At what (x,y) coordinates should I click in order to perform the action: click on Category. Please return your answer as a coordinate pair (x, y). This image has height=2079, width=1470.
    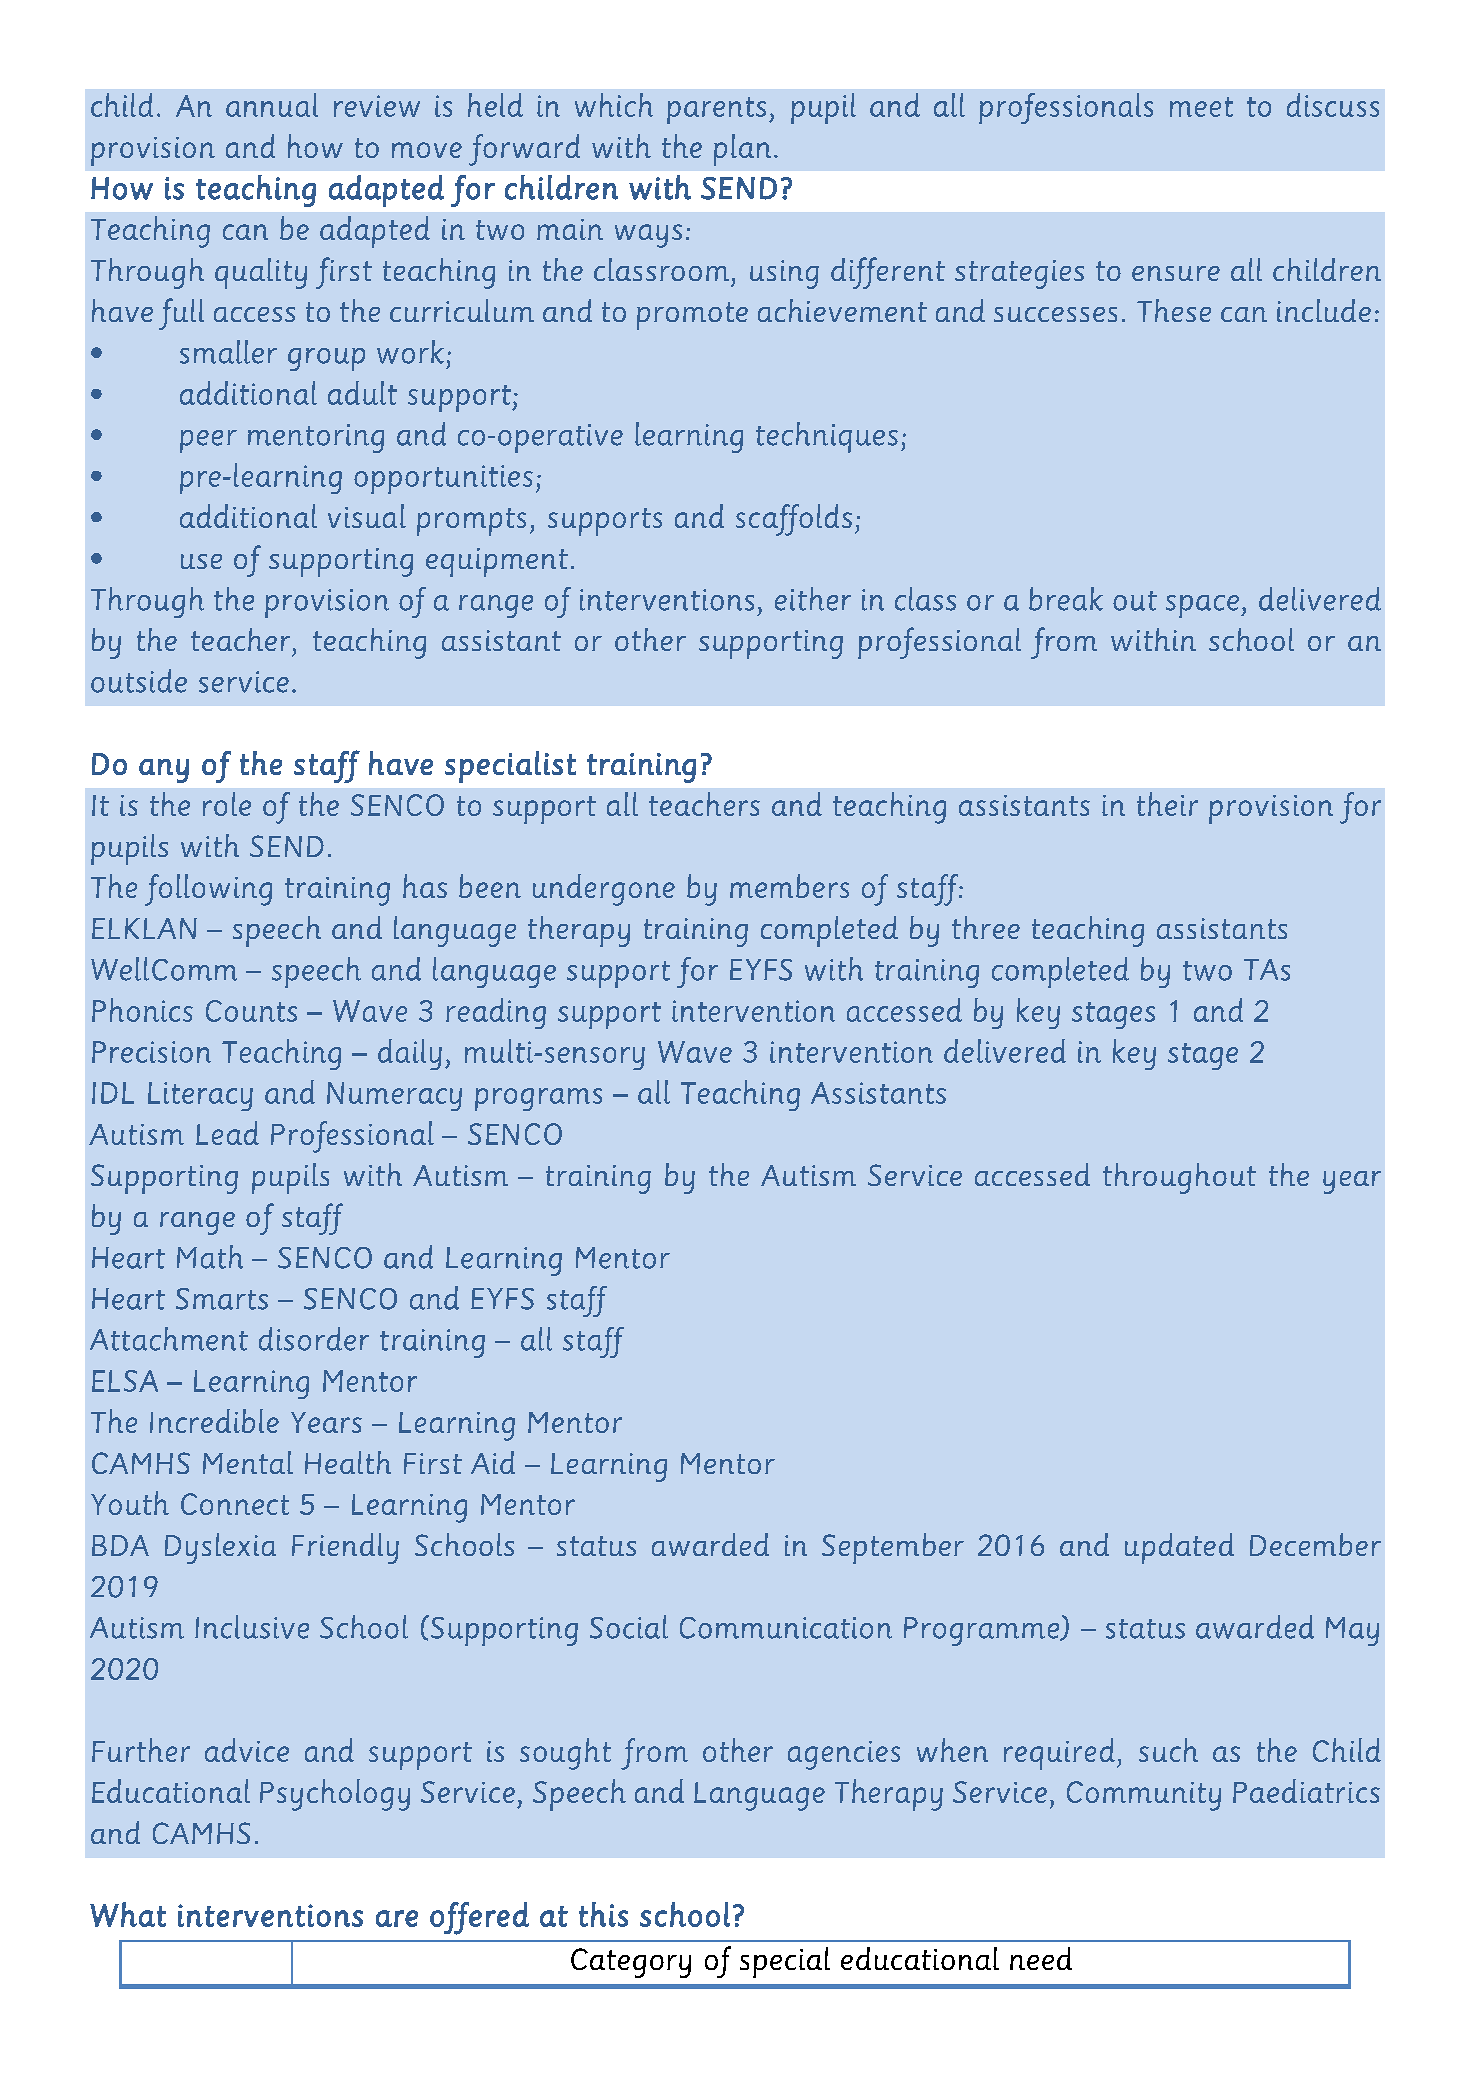
    Looking at the image, I should click on (631, 1963).
